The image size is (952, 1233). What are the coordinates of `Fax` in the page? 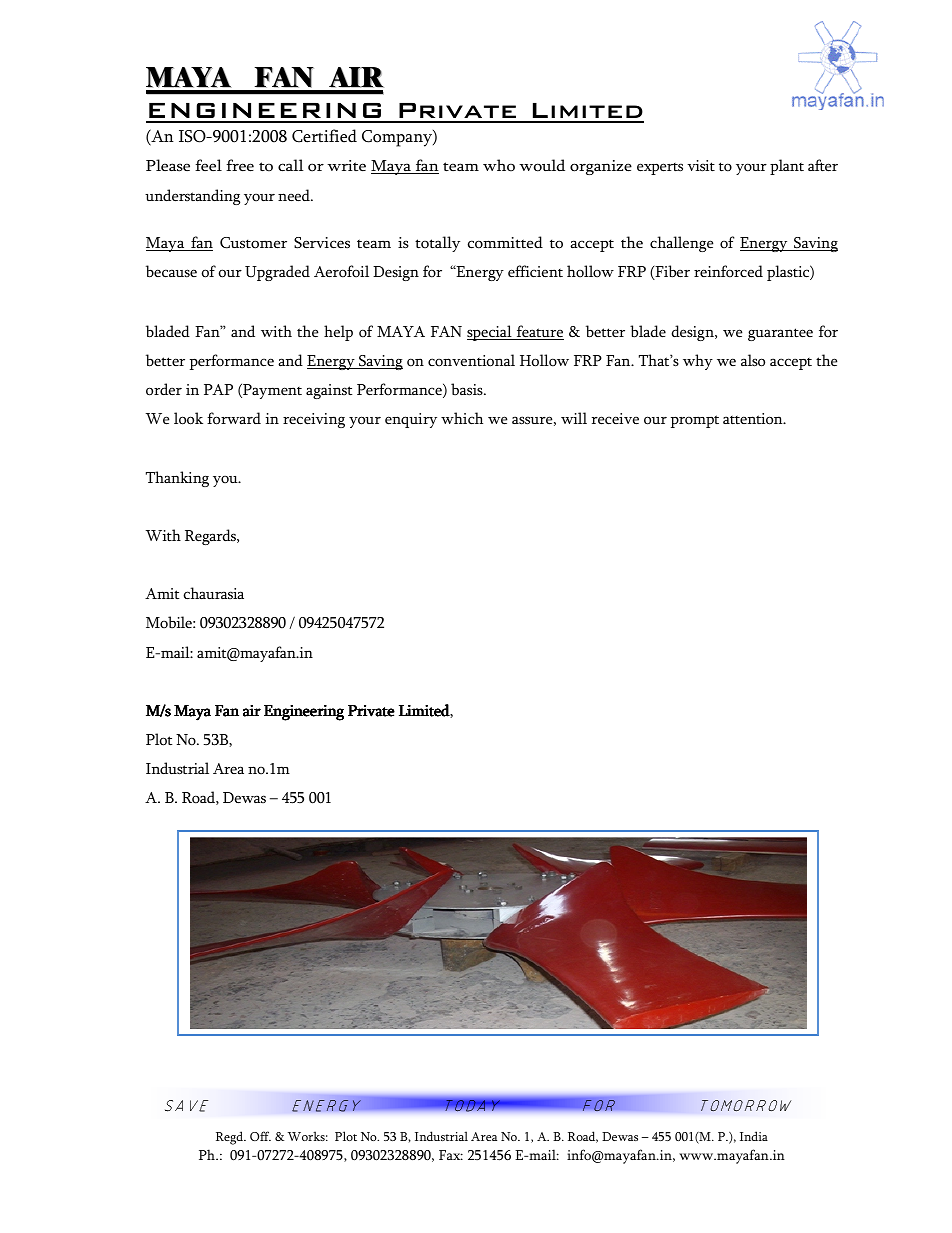 It's located at (451, 1155).
